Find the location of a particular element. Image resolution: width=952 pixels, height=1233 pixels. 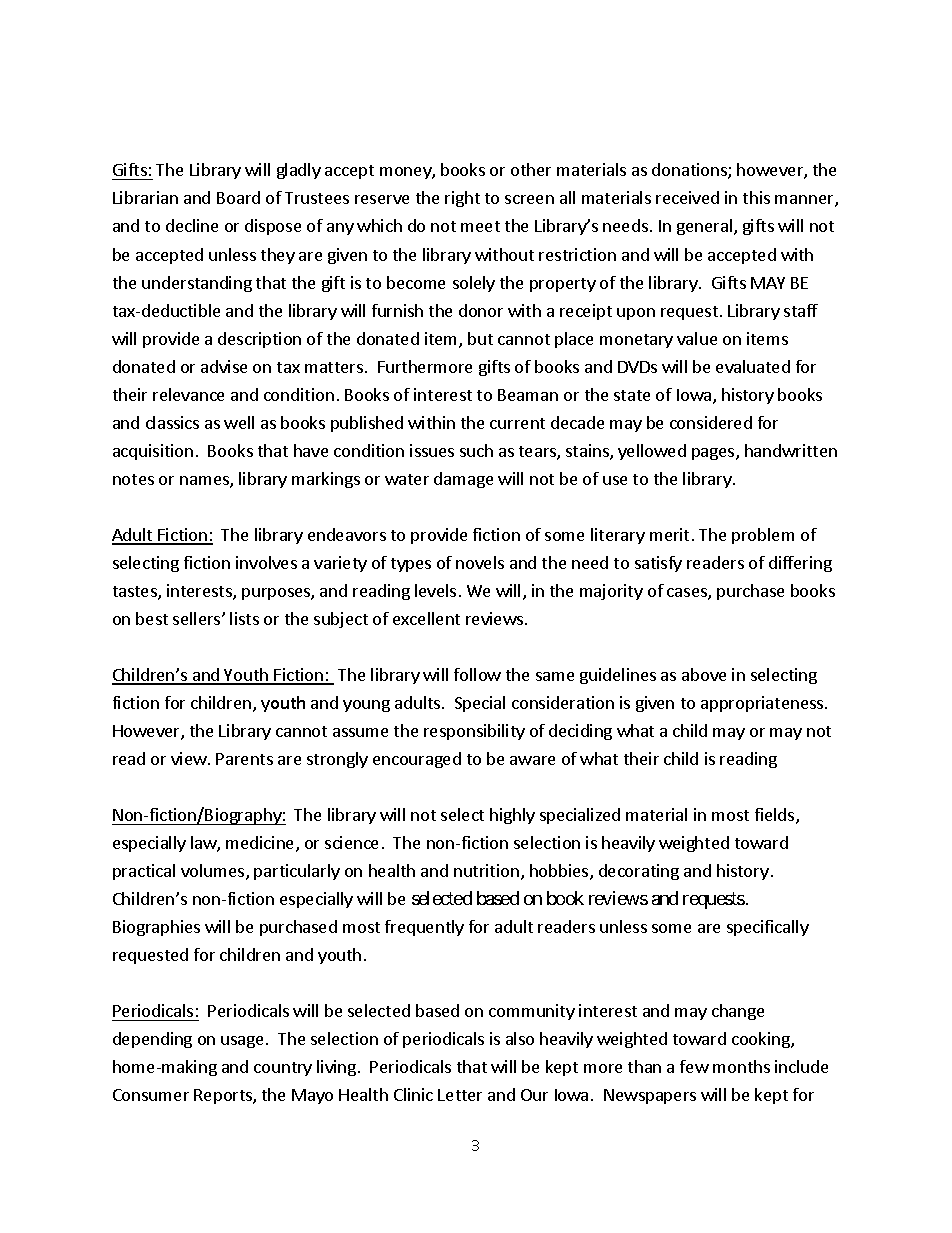

sellers is located at coordinates (198, 618).
